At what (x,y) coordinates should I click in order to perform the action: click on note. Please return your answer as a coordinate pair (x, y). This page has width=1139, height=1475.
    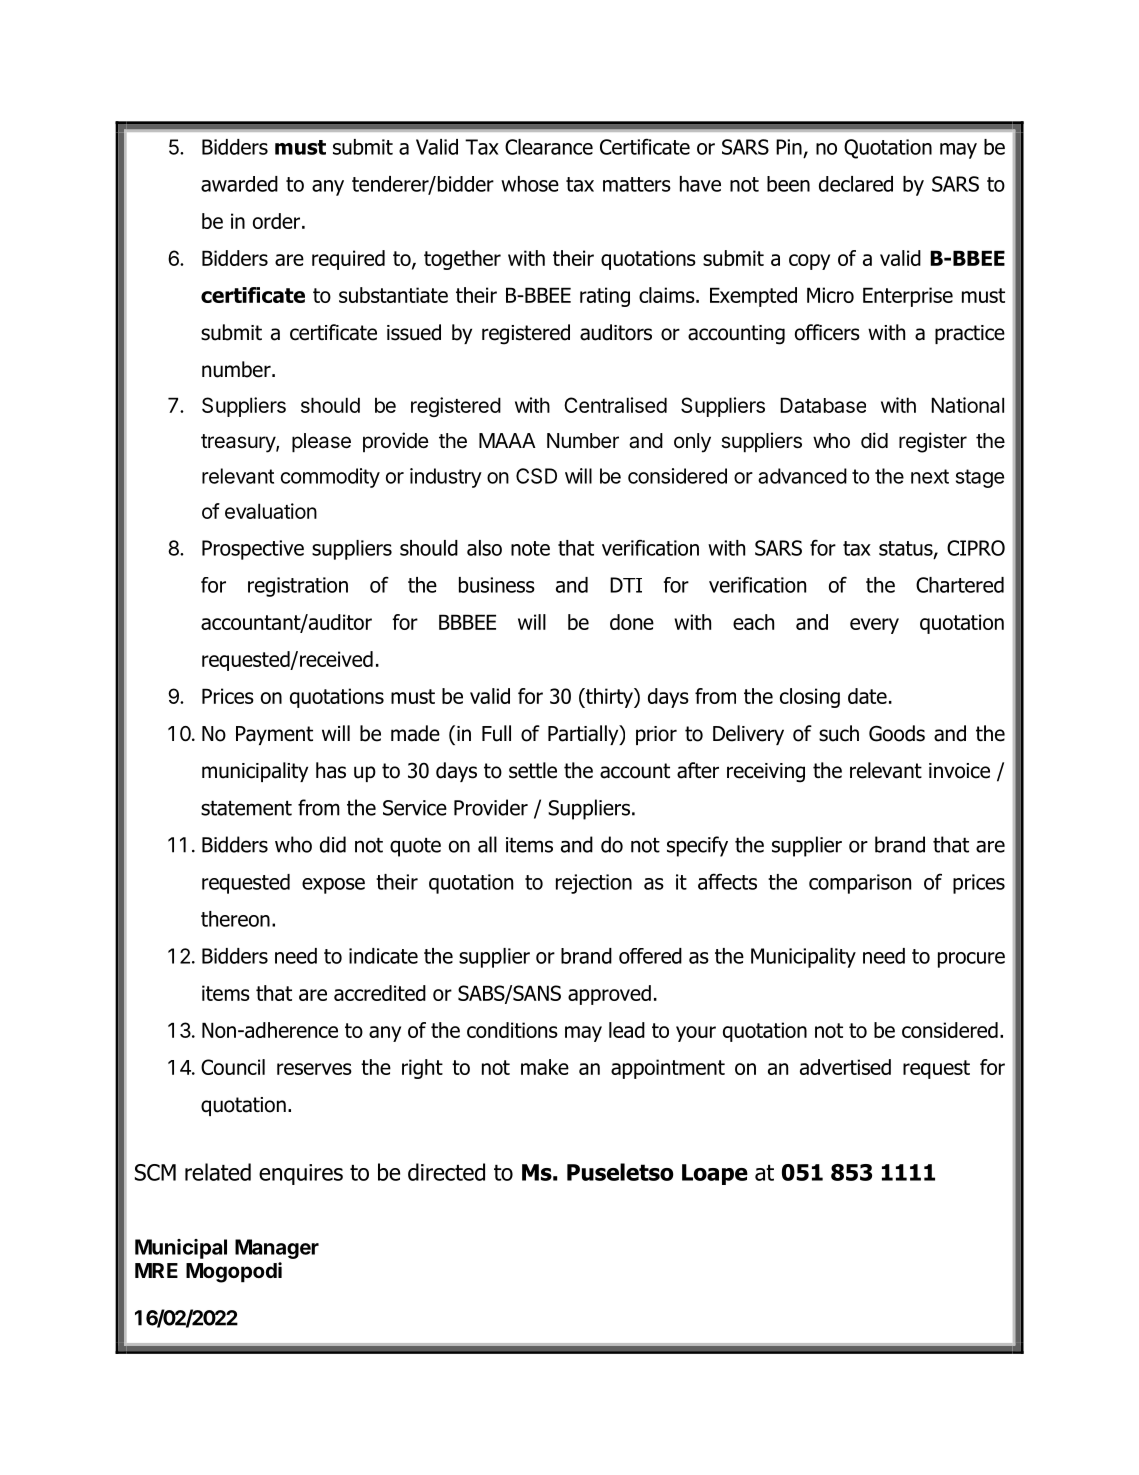
    Looking at the image, I should click on (530, 548).
